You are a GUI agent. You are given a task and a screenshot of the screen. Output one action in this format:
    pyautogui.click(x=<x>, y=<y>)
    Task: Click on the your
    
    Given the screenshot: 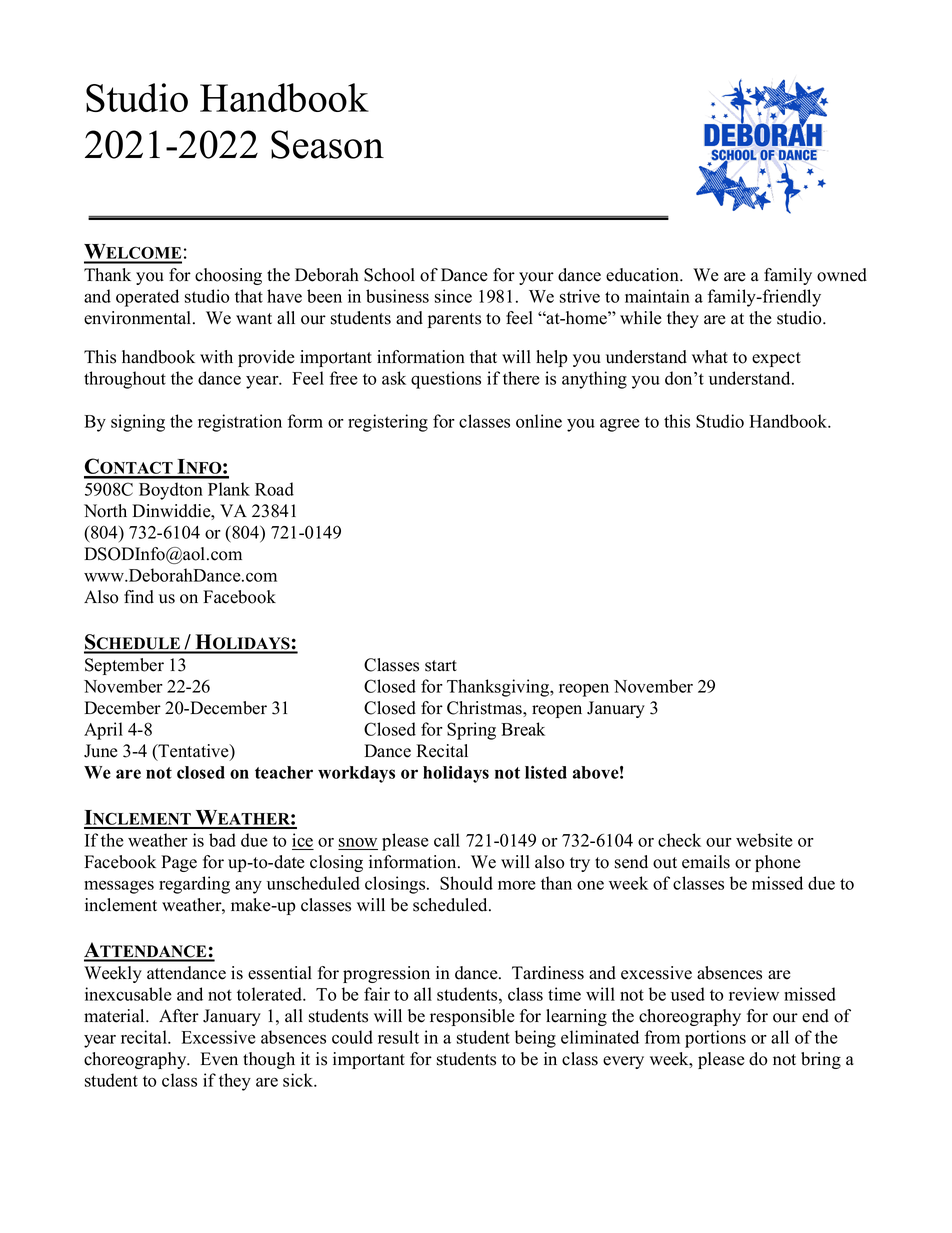 What is the action you would take?
    pyautogui.click(x=536, y=278)
